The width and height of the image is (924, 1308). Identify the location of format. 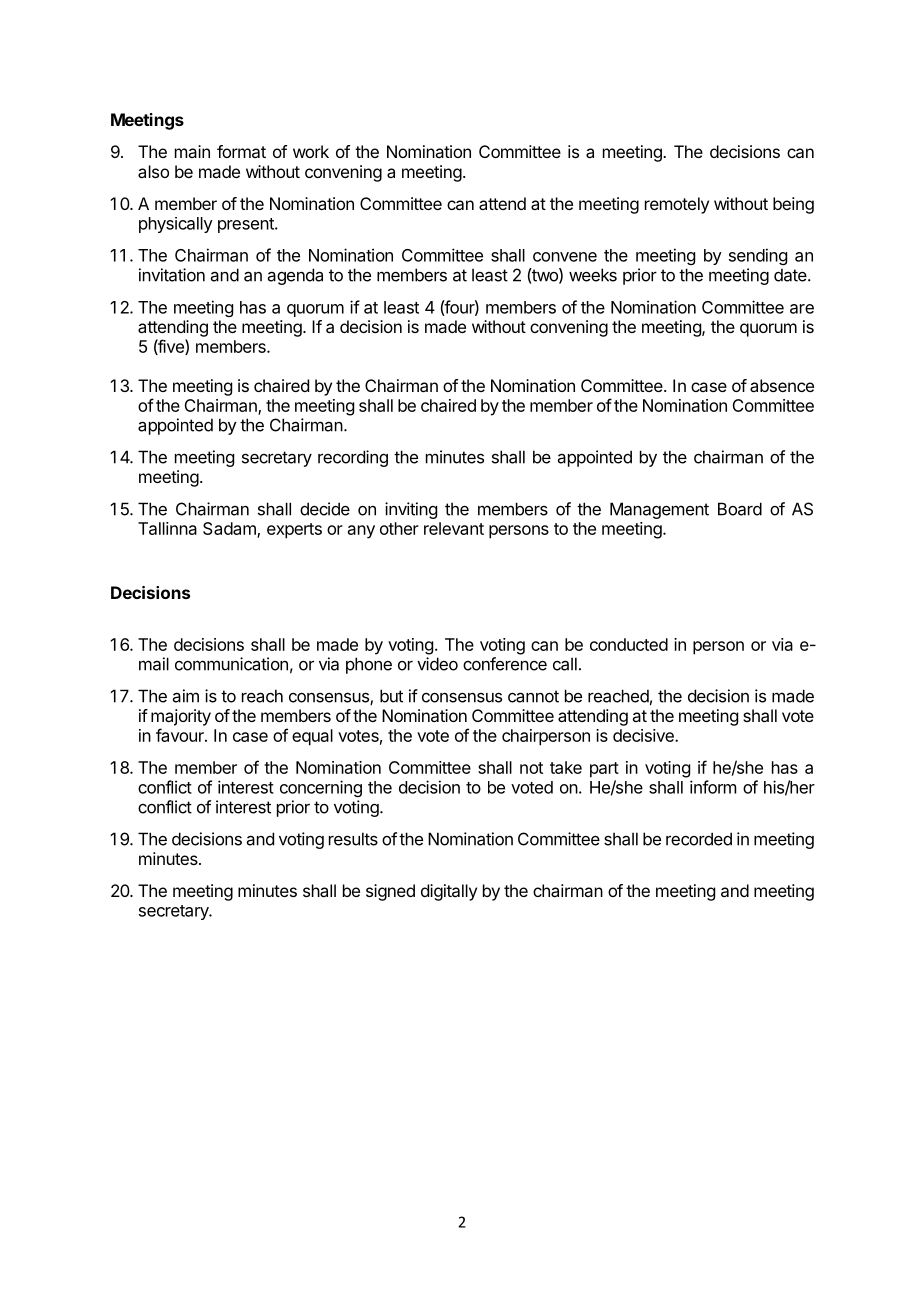
(241, 151).
